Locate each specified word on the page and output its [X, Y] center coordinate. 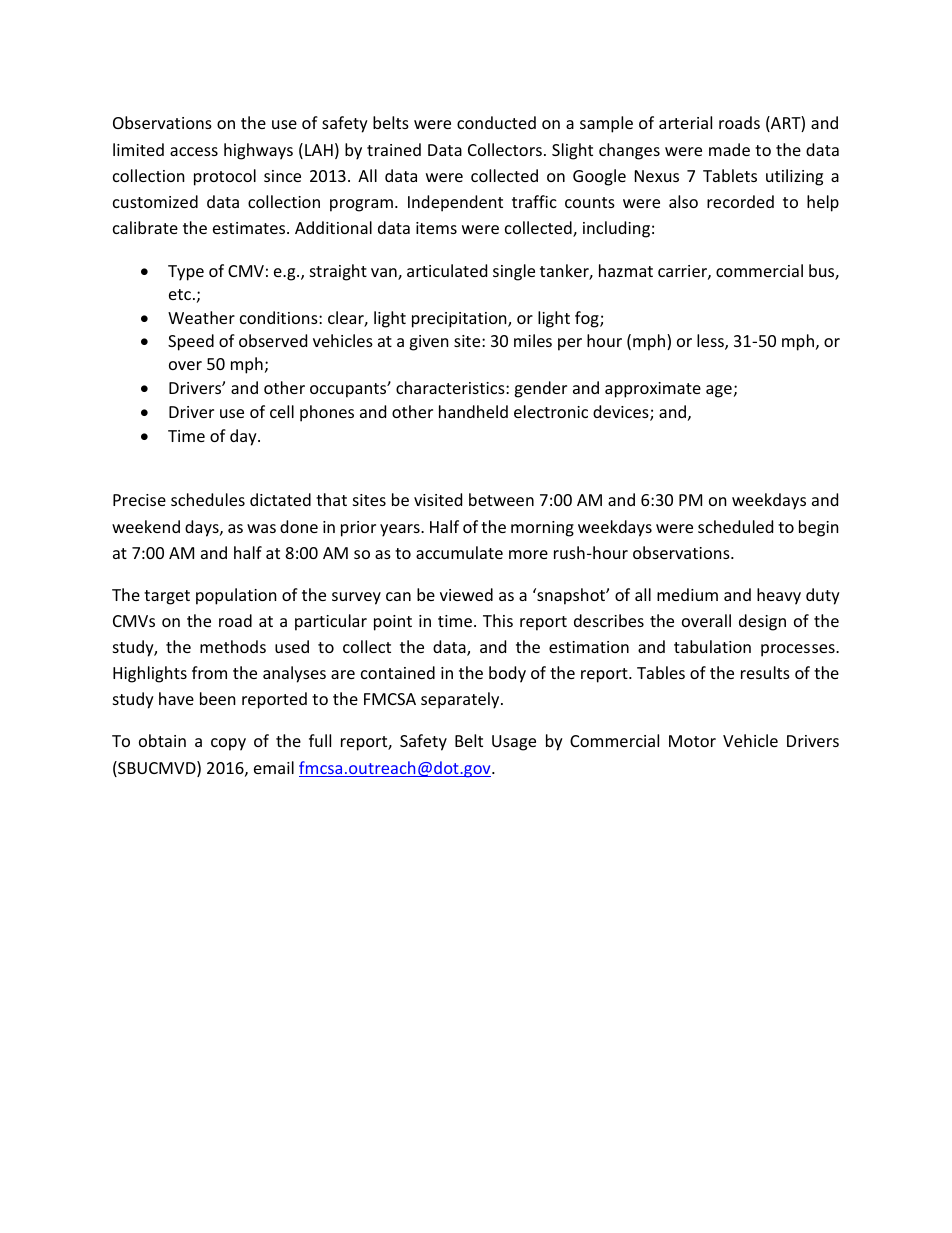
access [194, 151]
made [729, 149]
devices [622, 413]
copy [228, 744]
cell [282, 411]
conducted [496, 122]
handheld [473, 411]
